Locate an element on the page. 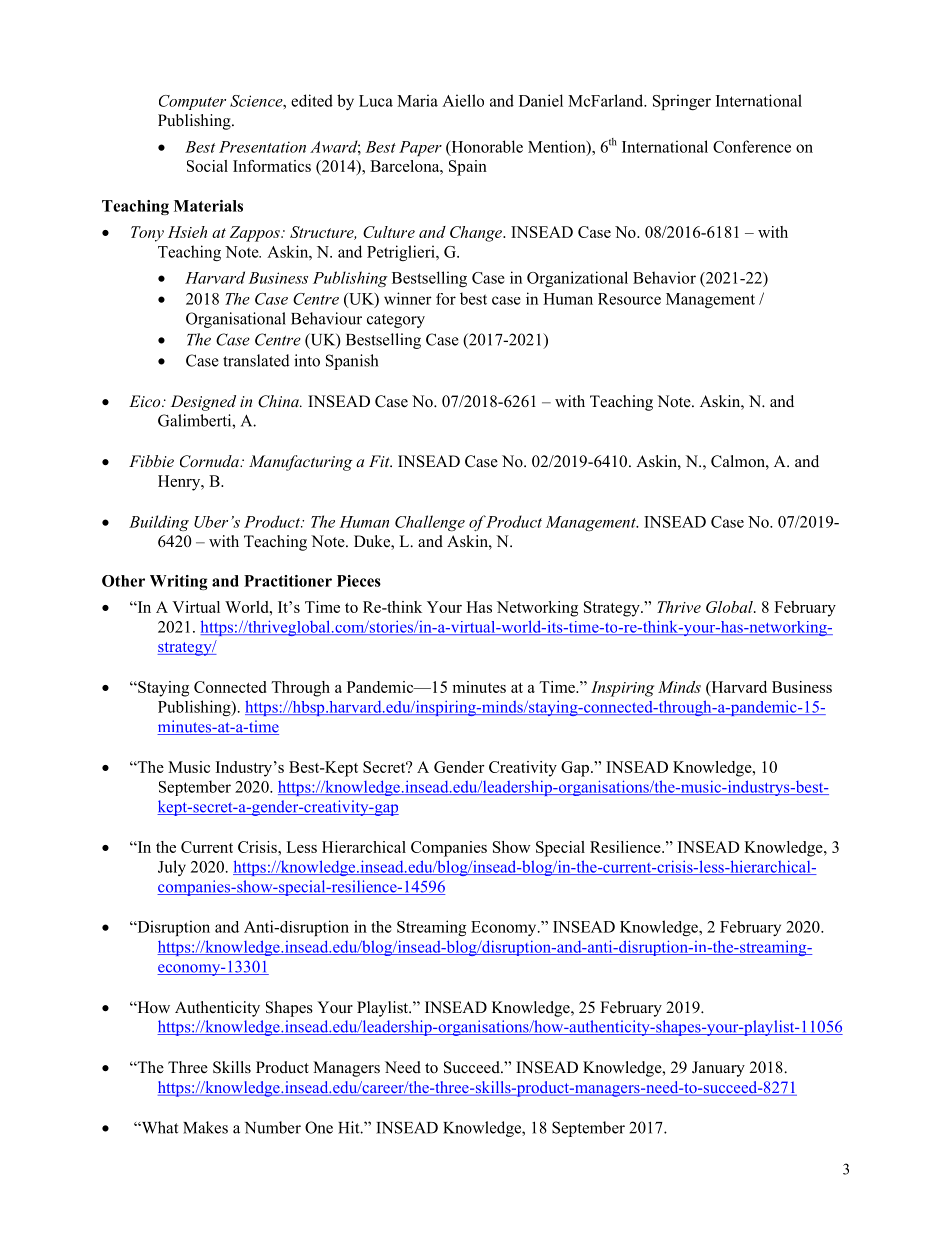 The width and height of the image is (952, 1233). Pieces is located at coordinates (359, 581).
